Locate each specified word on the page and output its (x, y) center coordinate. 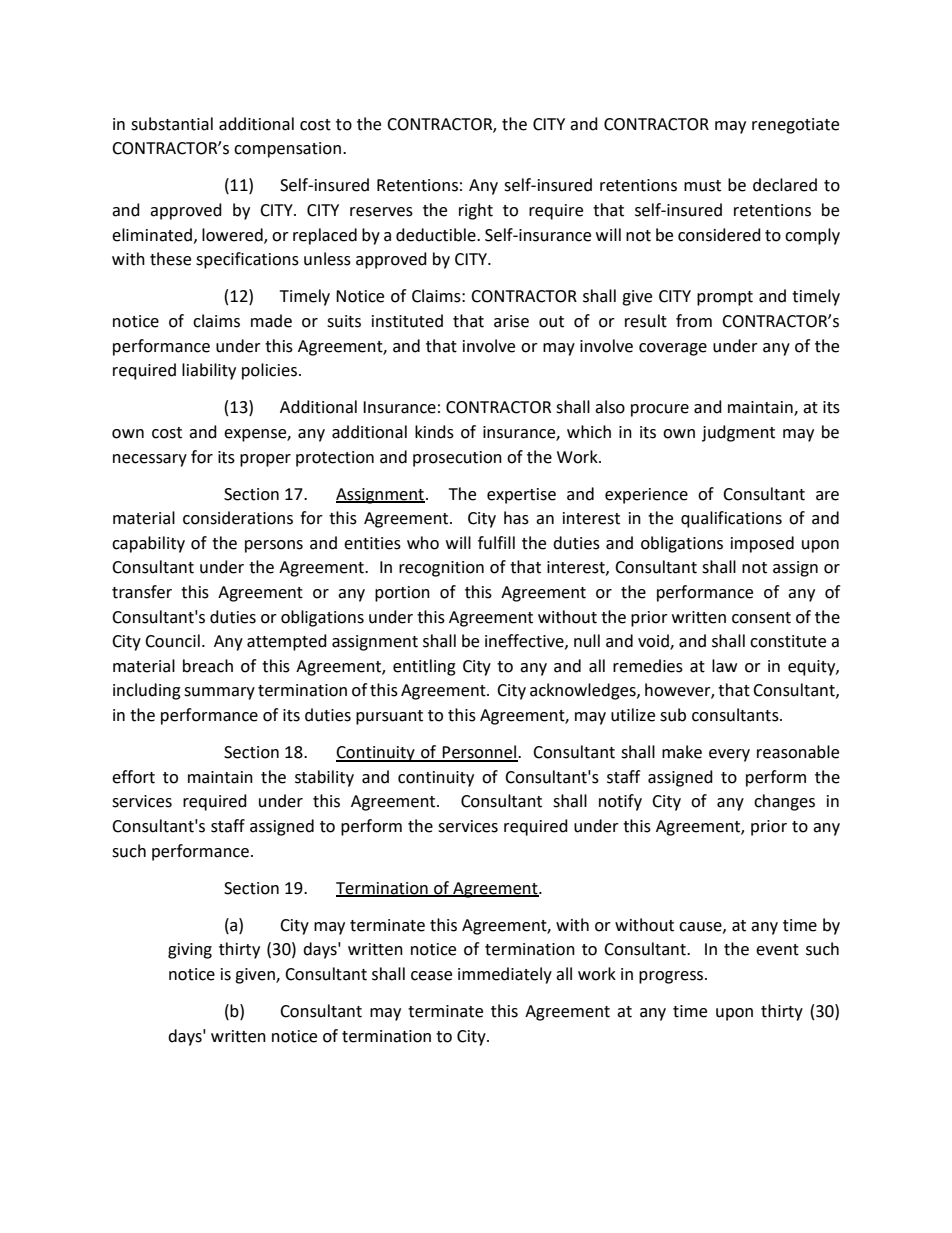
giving (190, 951)
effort (133, 777)
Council (172, 641)
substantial (172, 124)
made (271, 321)
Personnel (480, 753)
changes (784, 802)
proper (265, 460)
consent (761, 618)
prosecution (457, 459)
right (476, 211)
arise (511, 321)
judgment (738, 433)
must (702, 186)
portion (402, 594)
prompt (725, 298)
